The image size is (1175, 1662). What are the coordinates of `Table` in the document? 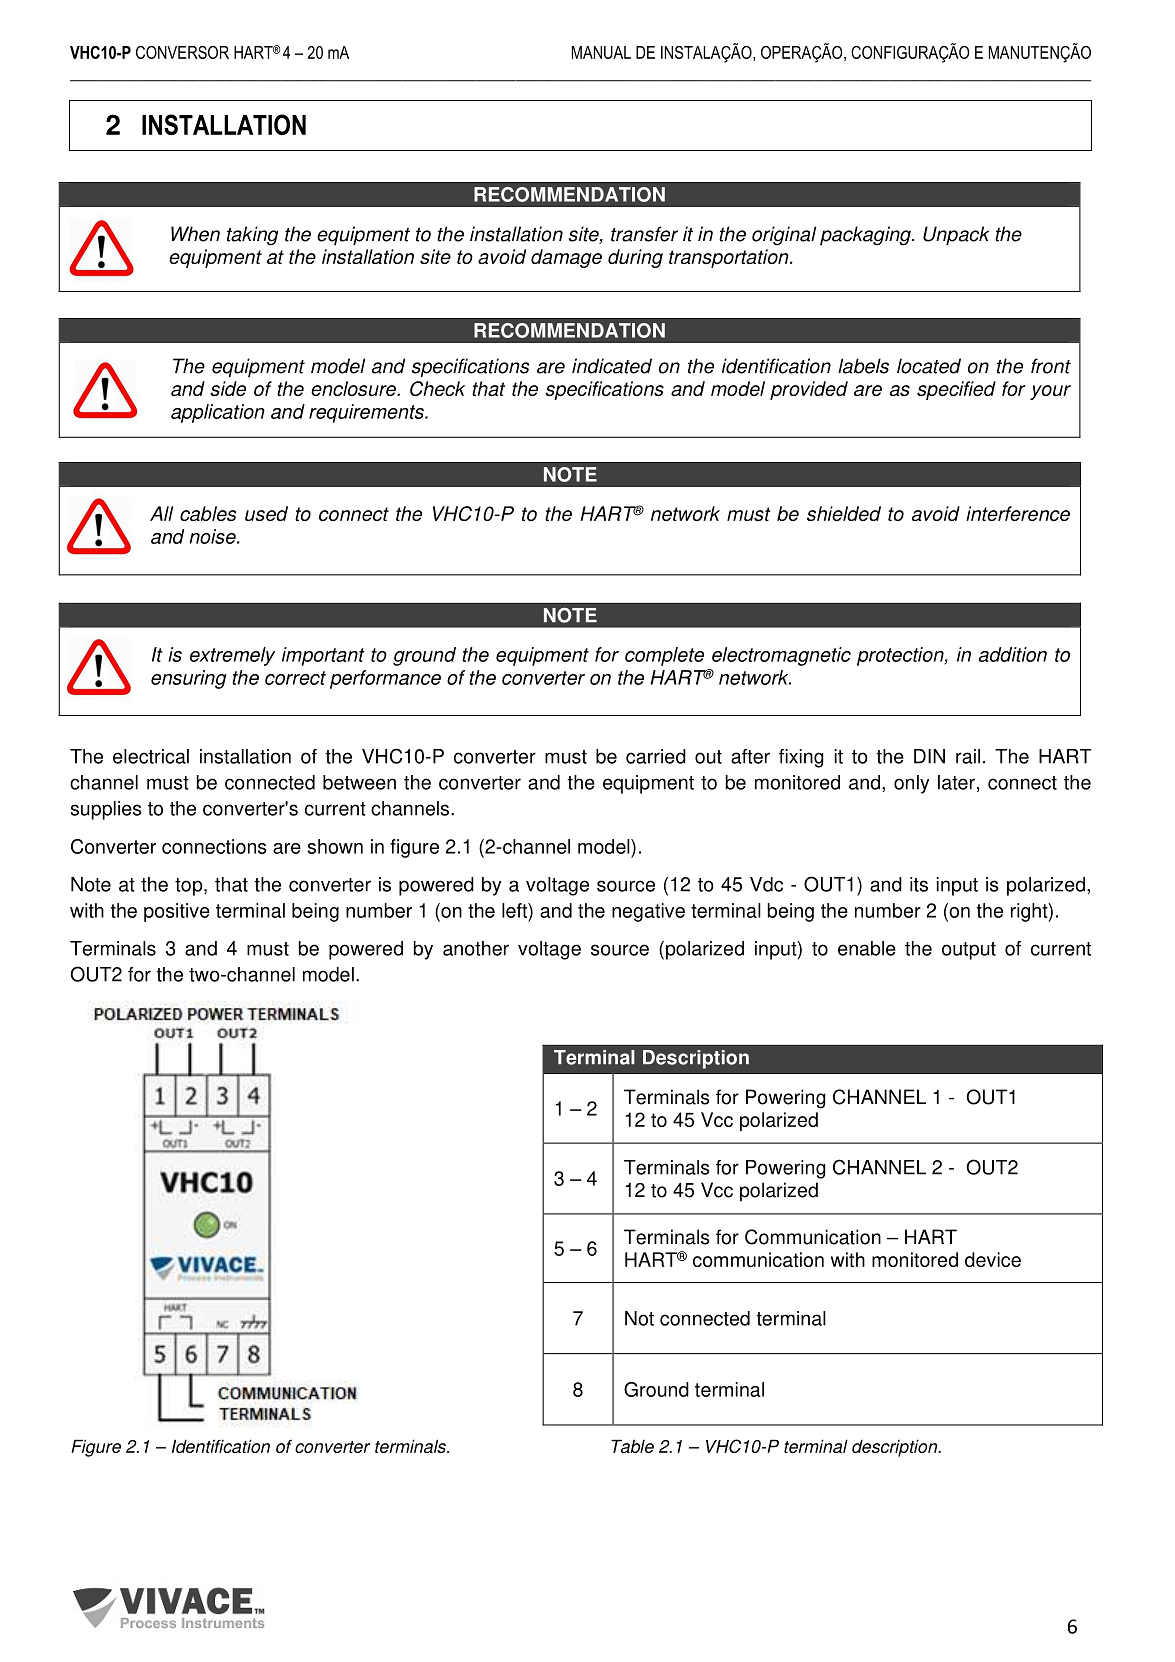 It's located at (632, 1446).
